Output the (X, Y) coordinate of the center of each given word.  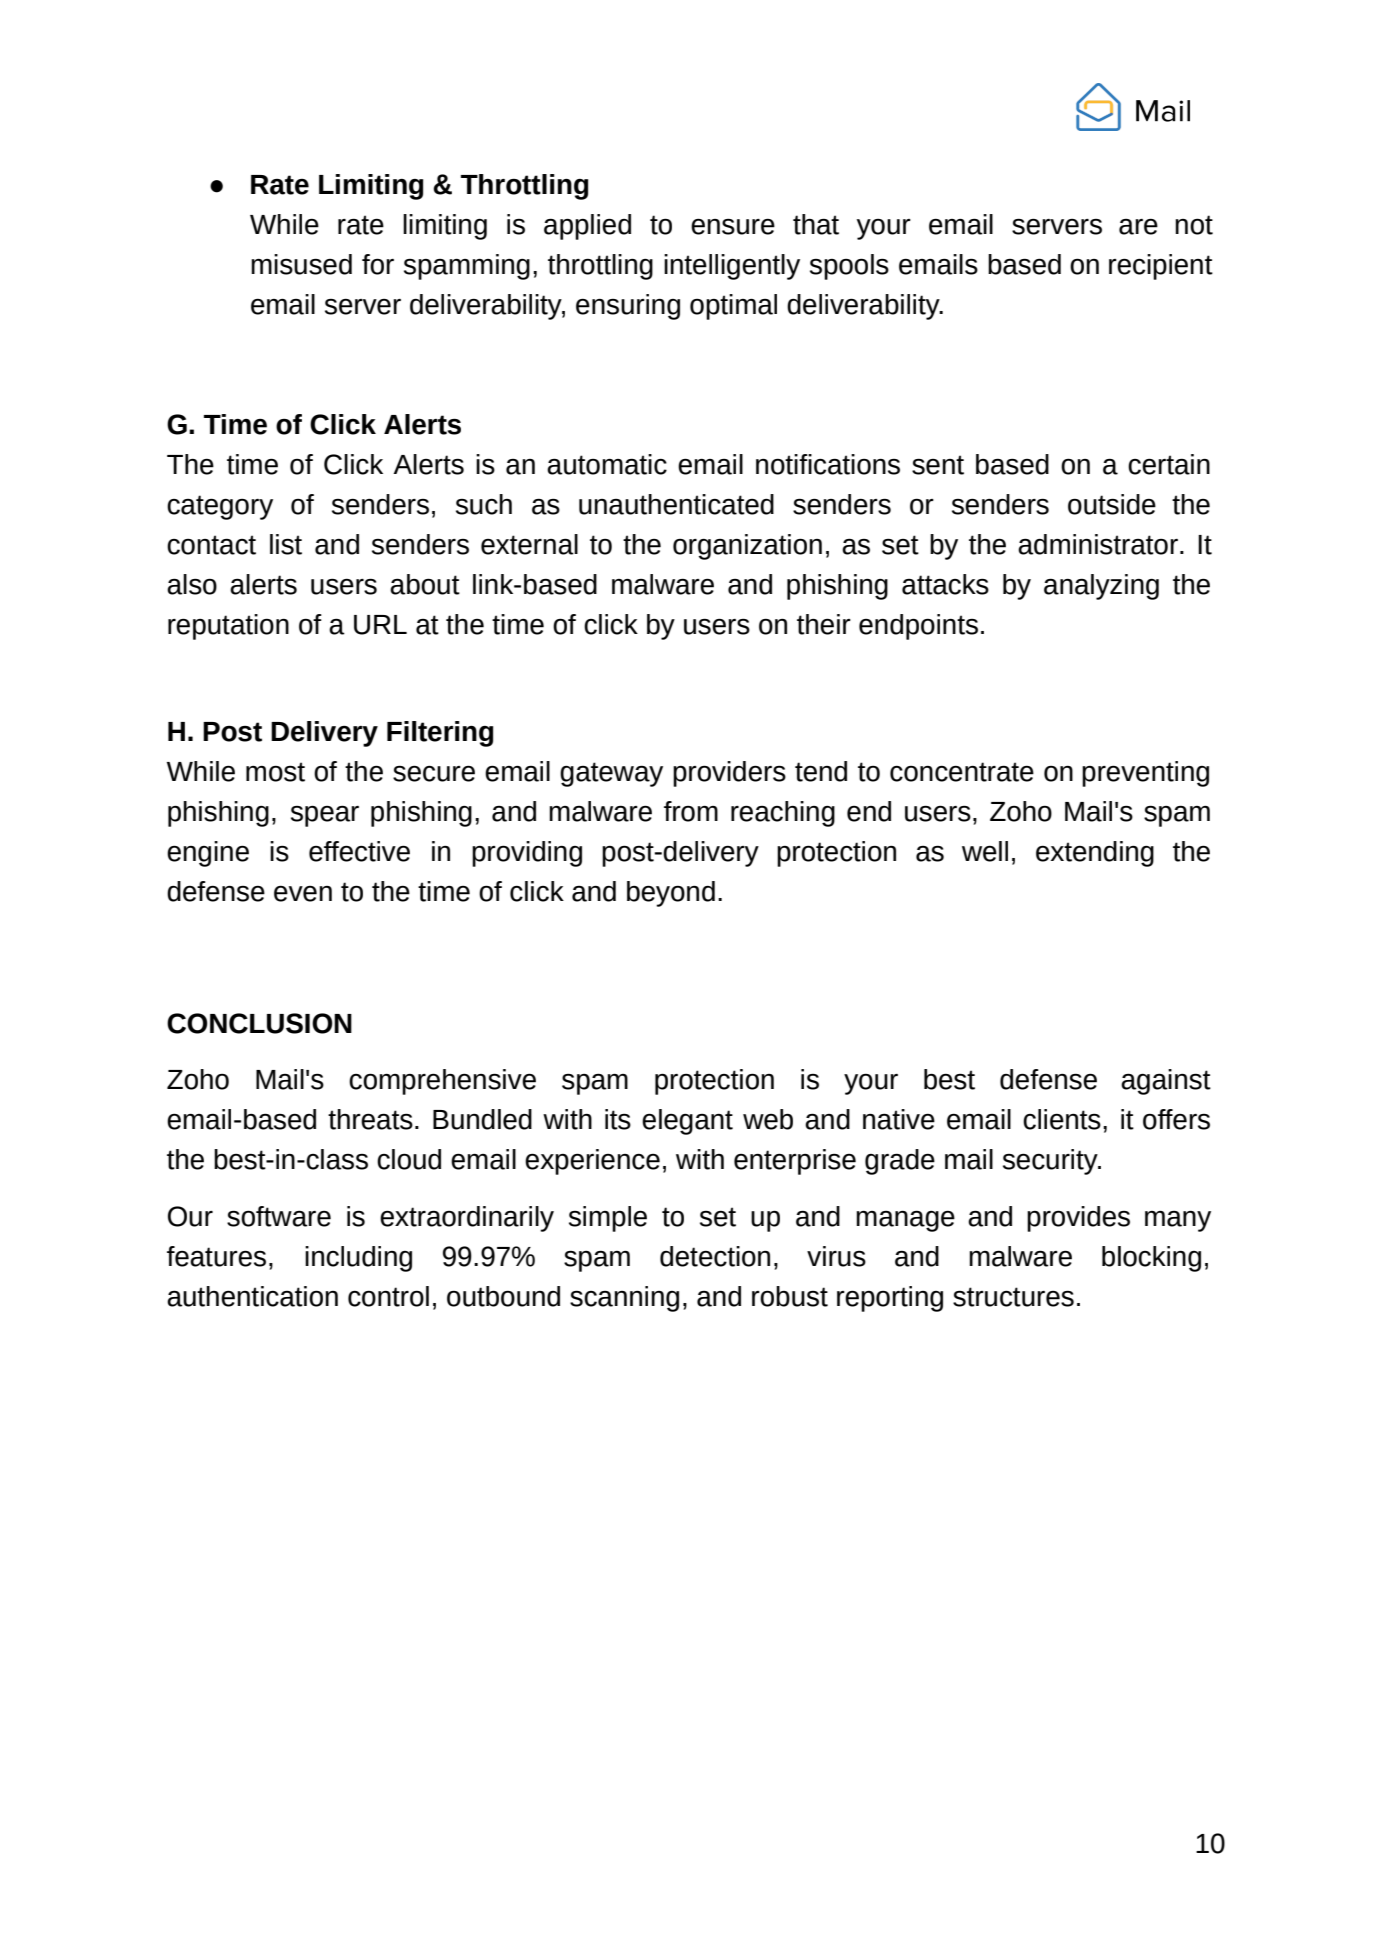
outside (1112, 504)
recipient (1161, 267)
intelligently (732, 267)
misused (301, 264)
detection (715, 1256)
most (275, 772)
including (358, 1259)
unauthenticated (676, 504)
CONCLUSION (259, 1023)
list (286, 544)
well (985, 851)
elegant (687, 1122)
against (1166, 1082)
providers (729, 774)
